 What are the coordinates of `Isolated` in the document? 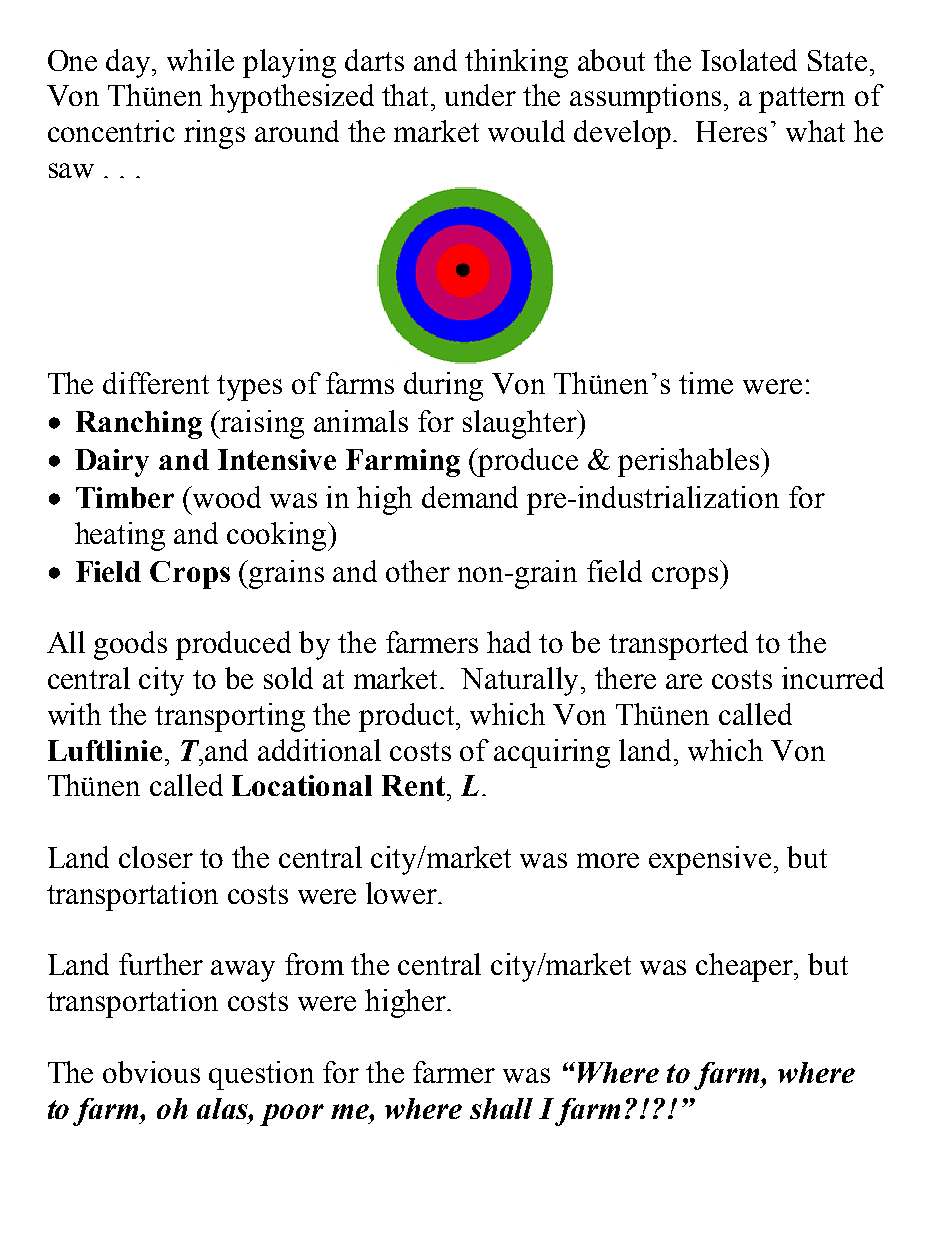 It's located at (749, 60).
